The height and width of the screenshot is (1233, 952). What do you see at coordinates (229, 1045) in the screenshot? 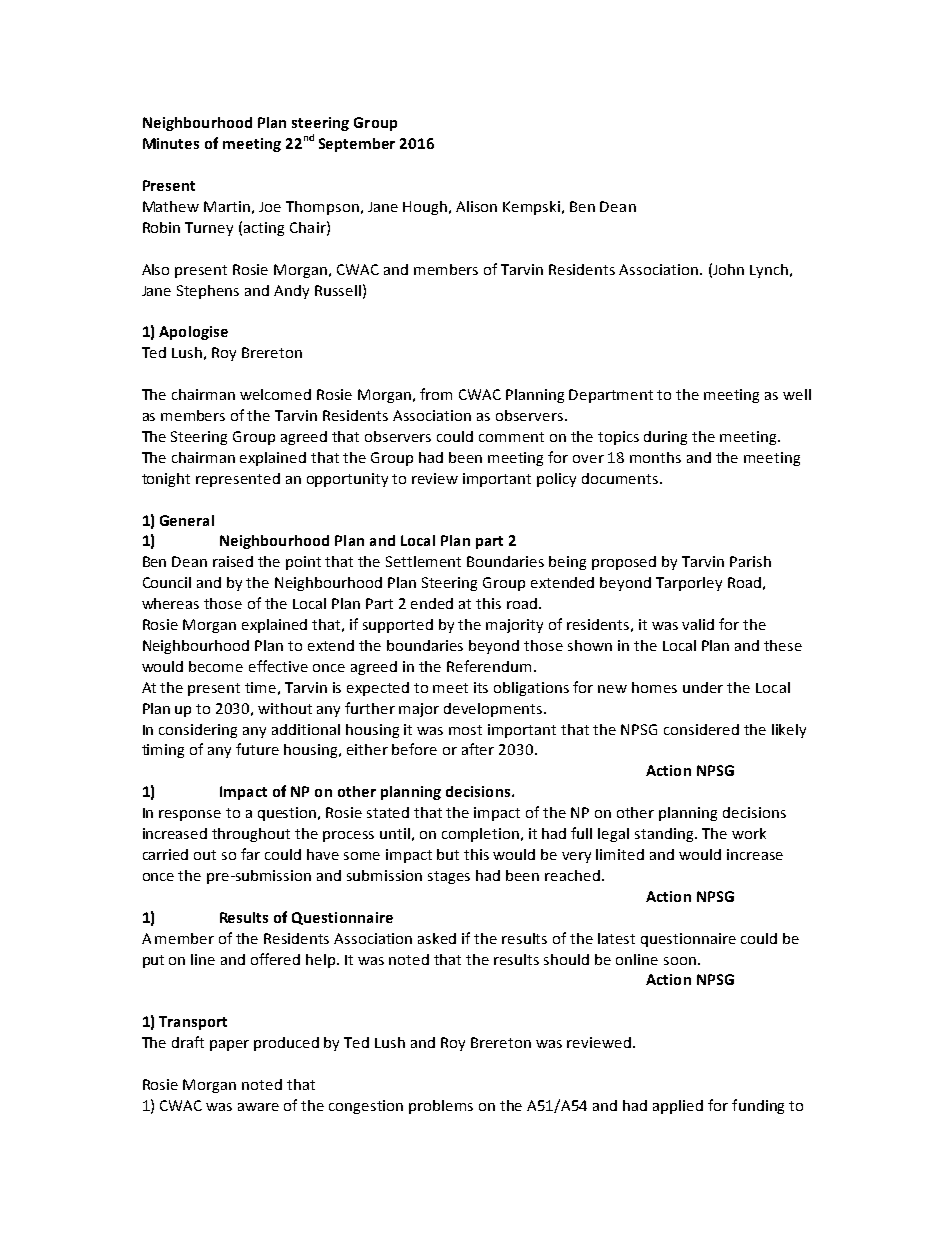
I see `paper` at bounding box center [229, 1045].
